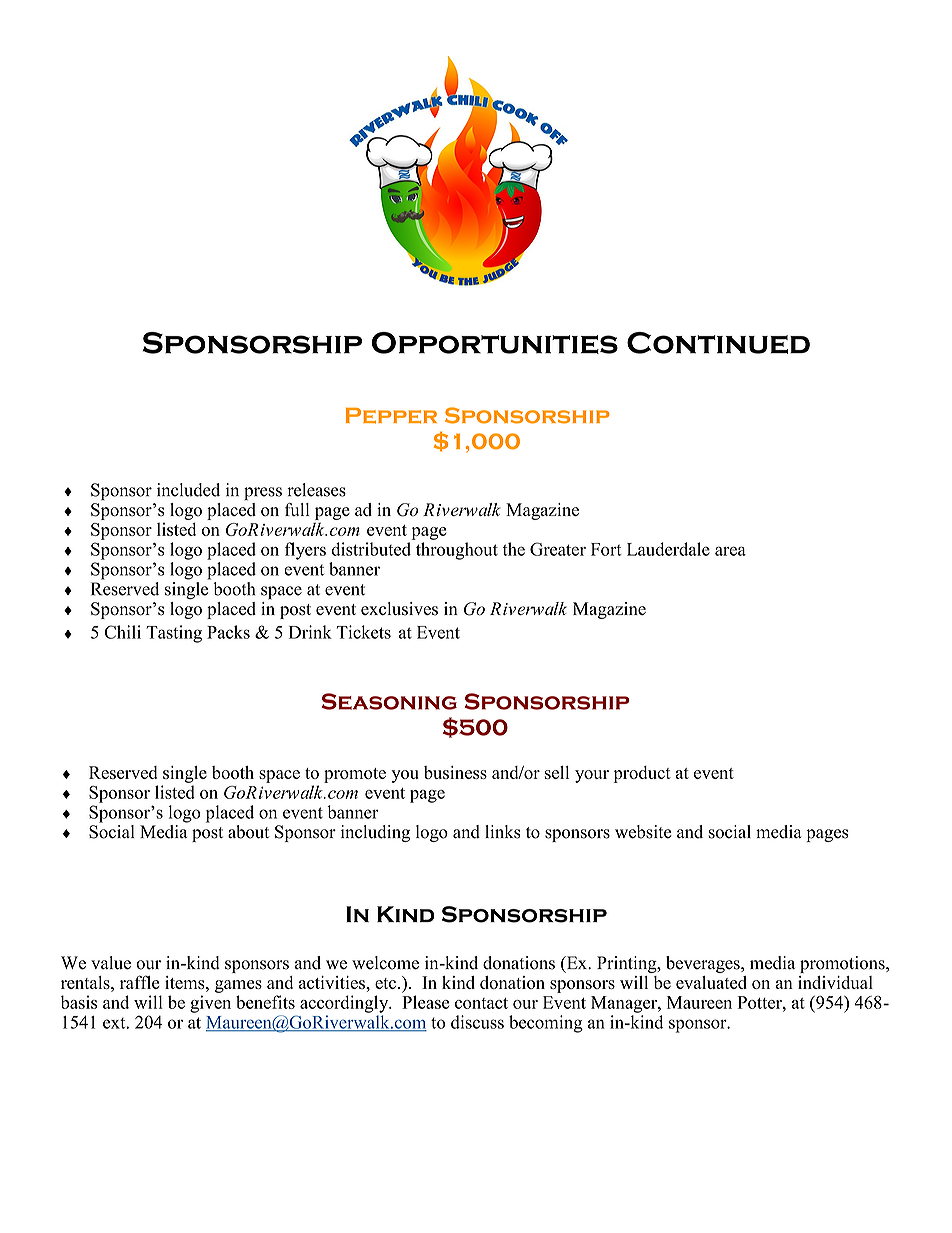  Describe the element at coordinates (642, 774) in the screenshot. I see `product` at that location.
